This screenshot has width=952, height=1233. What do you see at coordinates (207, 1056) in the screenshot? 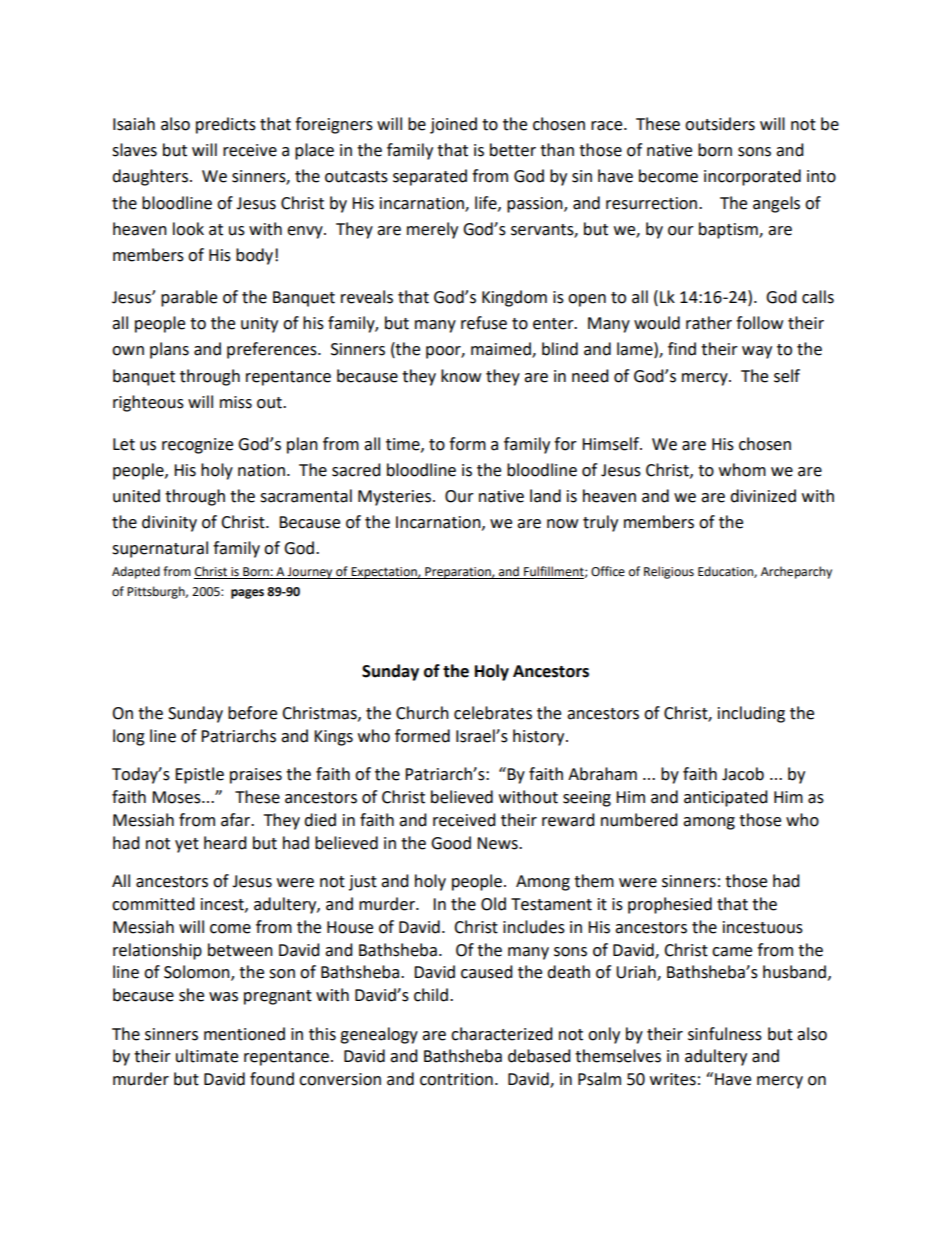
I see `ultimate` at bounding box center [207, 1056].
